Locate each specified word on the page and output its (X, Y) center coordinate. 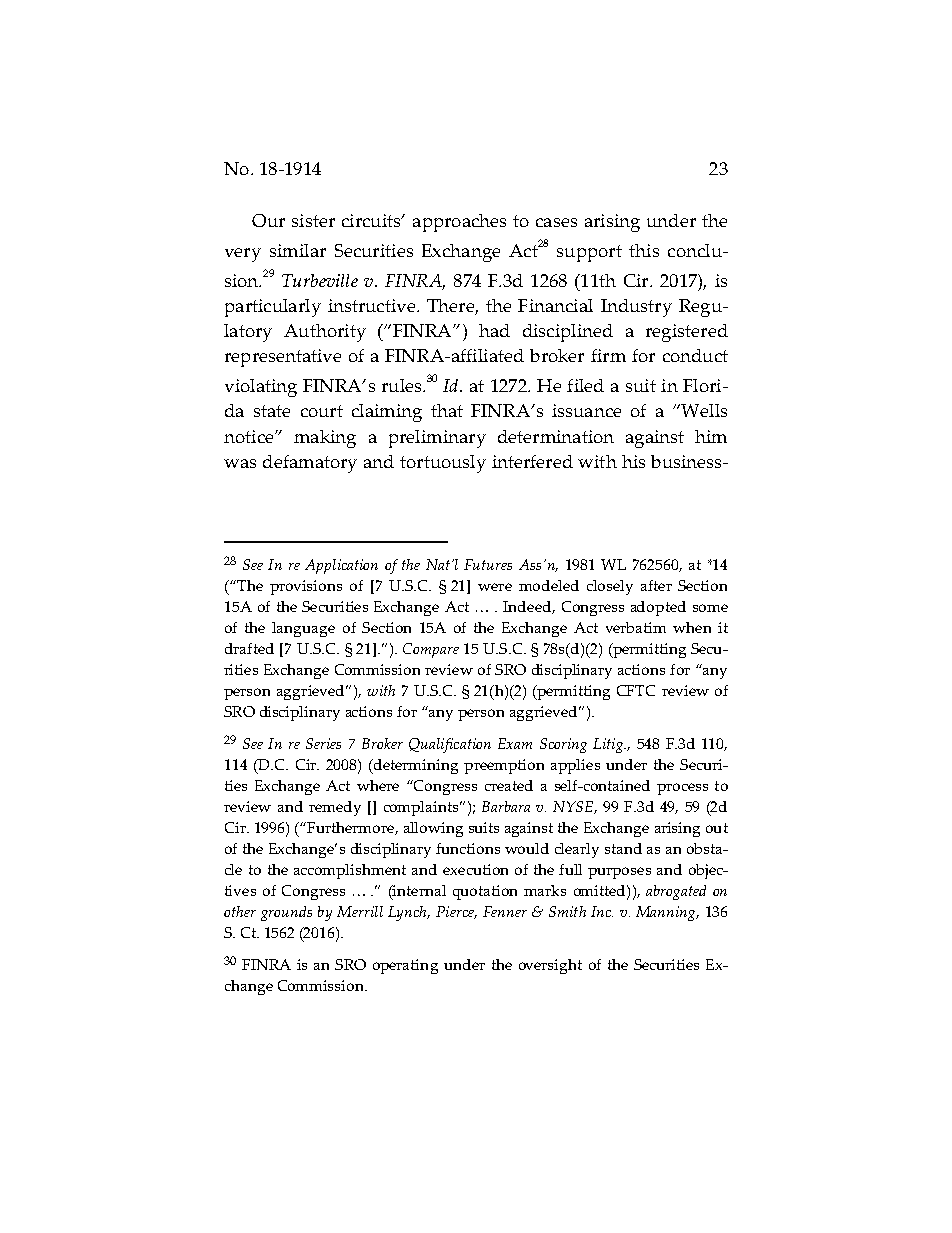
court (322, 411)
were (495, 587)
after (656, 585)
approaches (459, 223)
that (447, 410)
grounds (286, 913)
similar (298, 250)
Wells (703, 410)
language (303, 629)
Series (323, 743)
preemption (504, 766)
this (644, 250)
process (682, 789)
